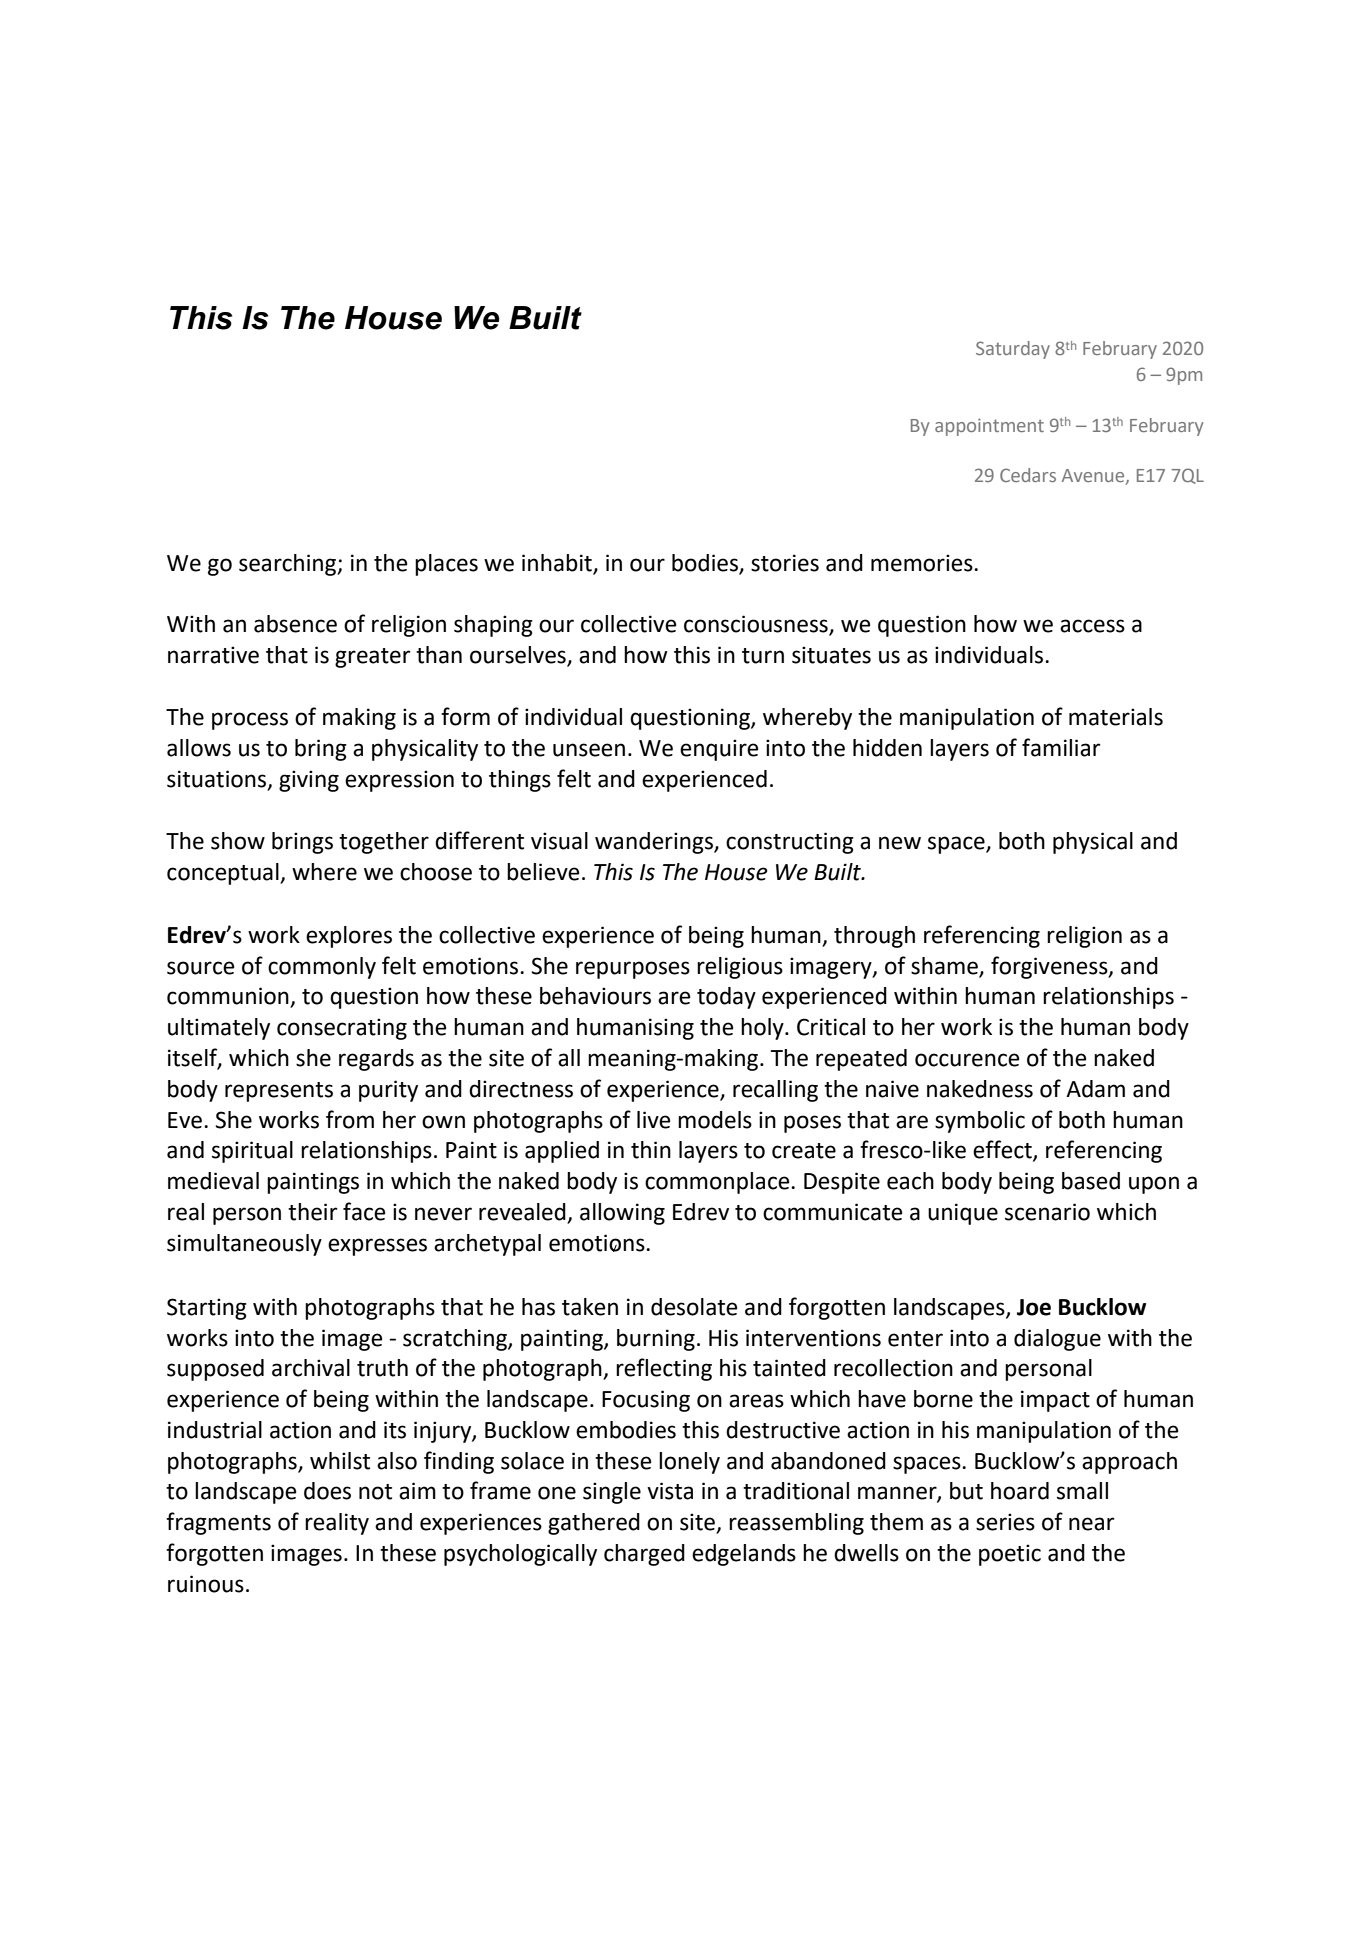 Image resolution: width=1369 pixels, height=1936 pixels. What do you see at coordinates (944, 966) in the screenshot?
I see `shame` at bounding box center [944, 966].
